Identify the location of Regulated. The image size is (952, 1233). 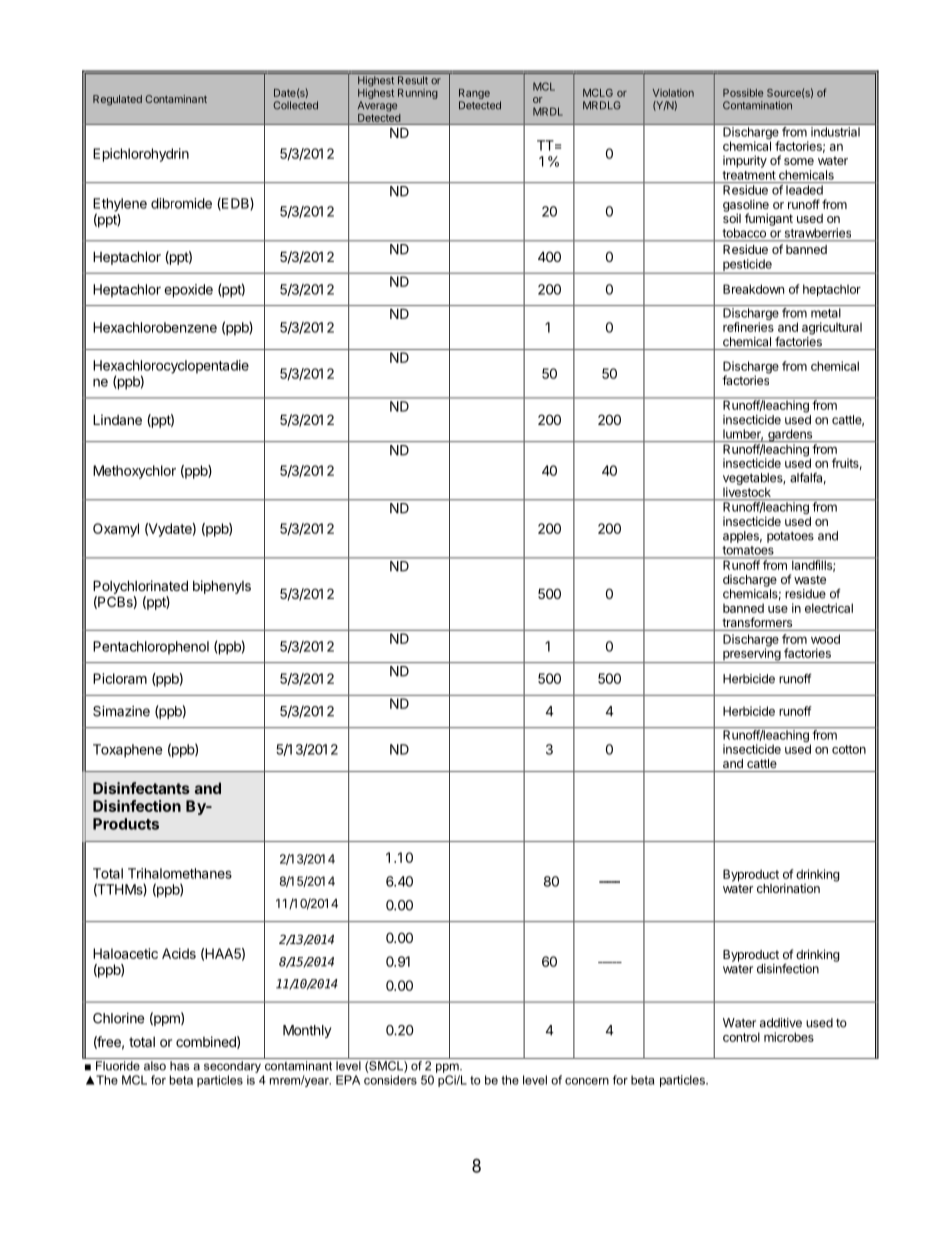
(117, 100).
